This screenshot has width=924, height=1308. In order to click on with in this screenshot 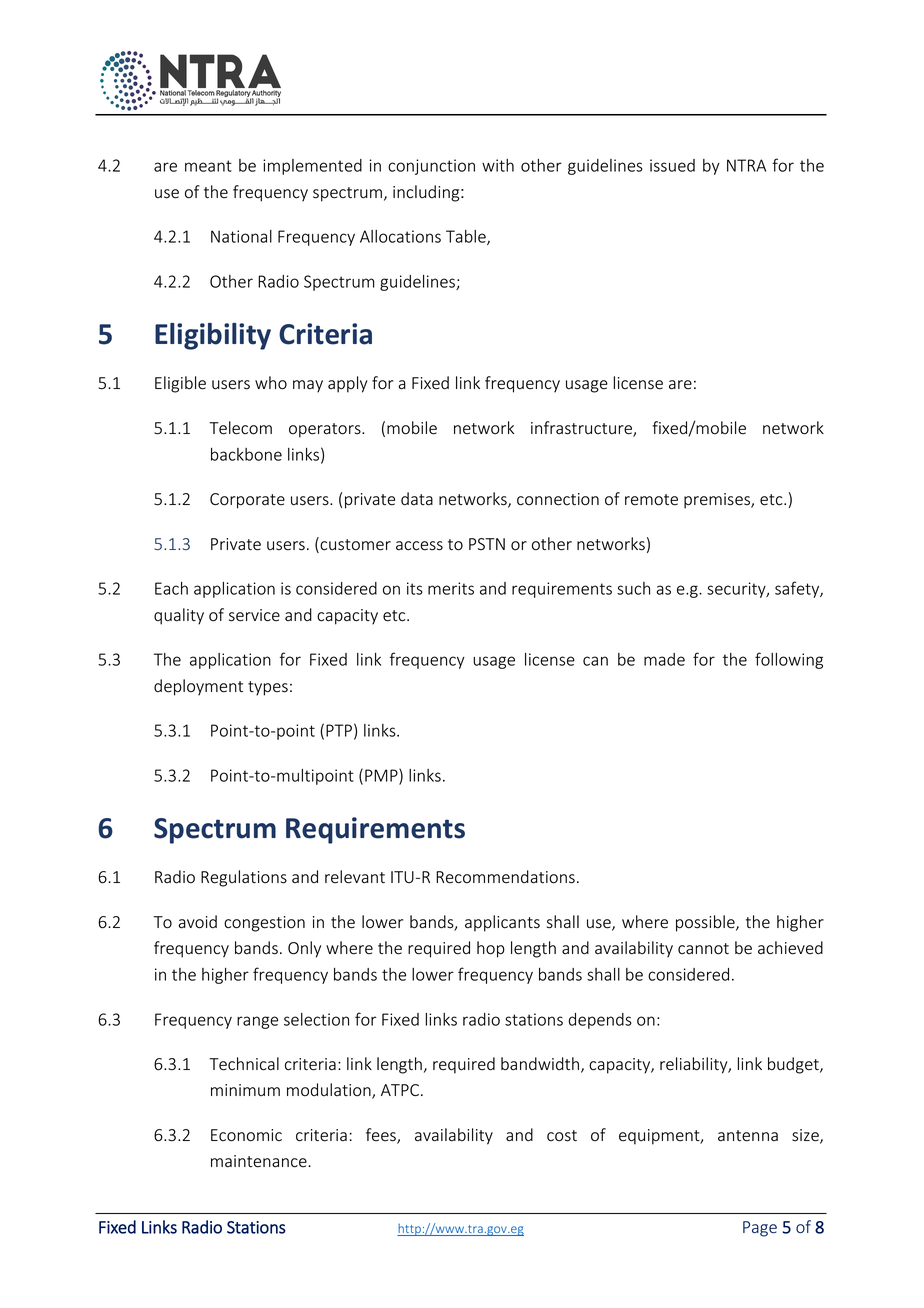, I will do `click(498, 165)`.
